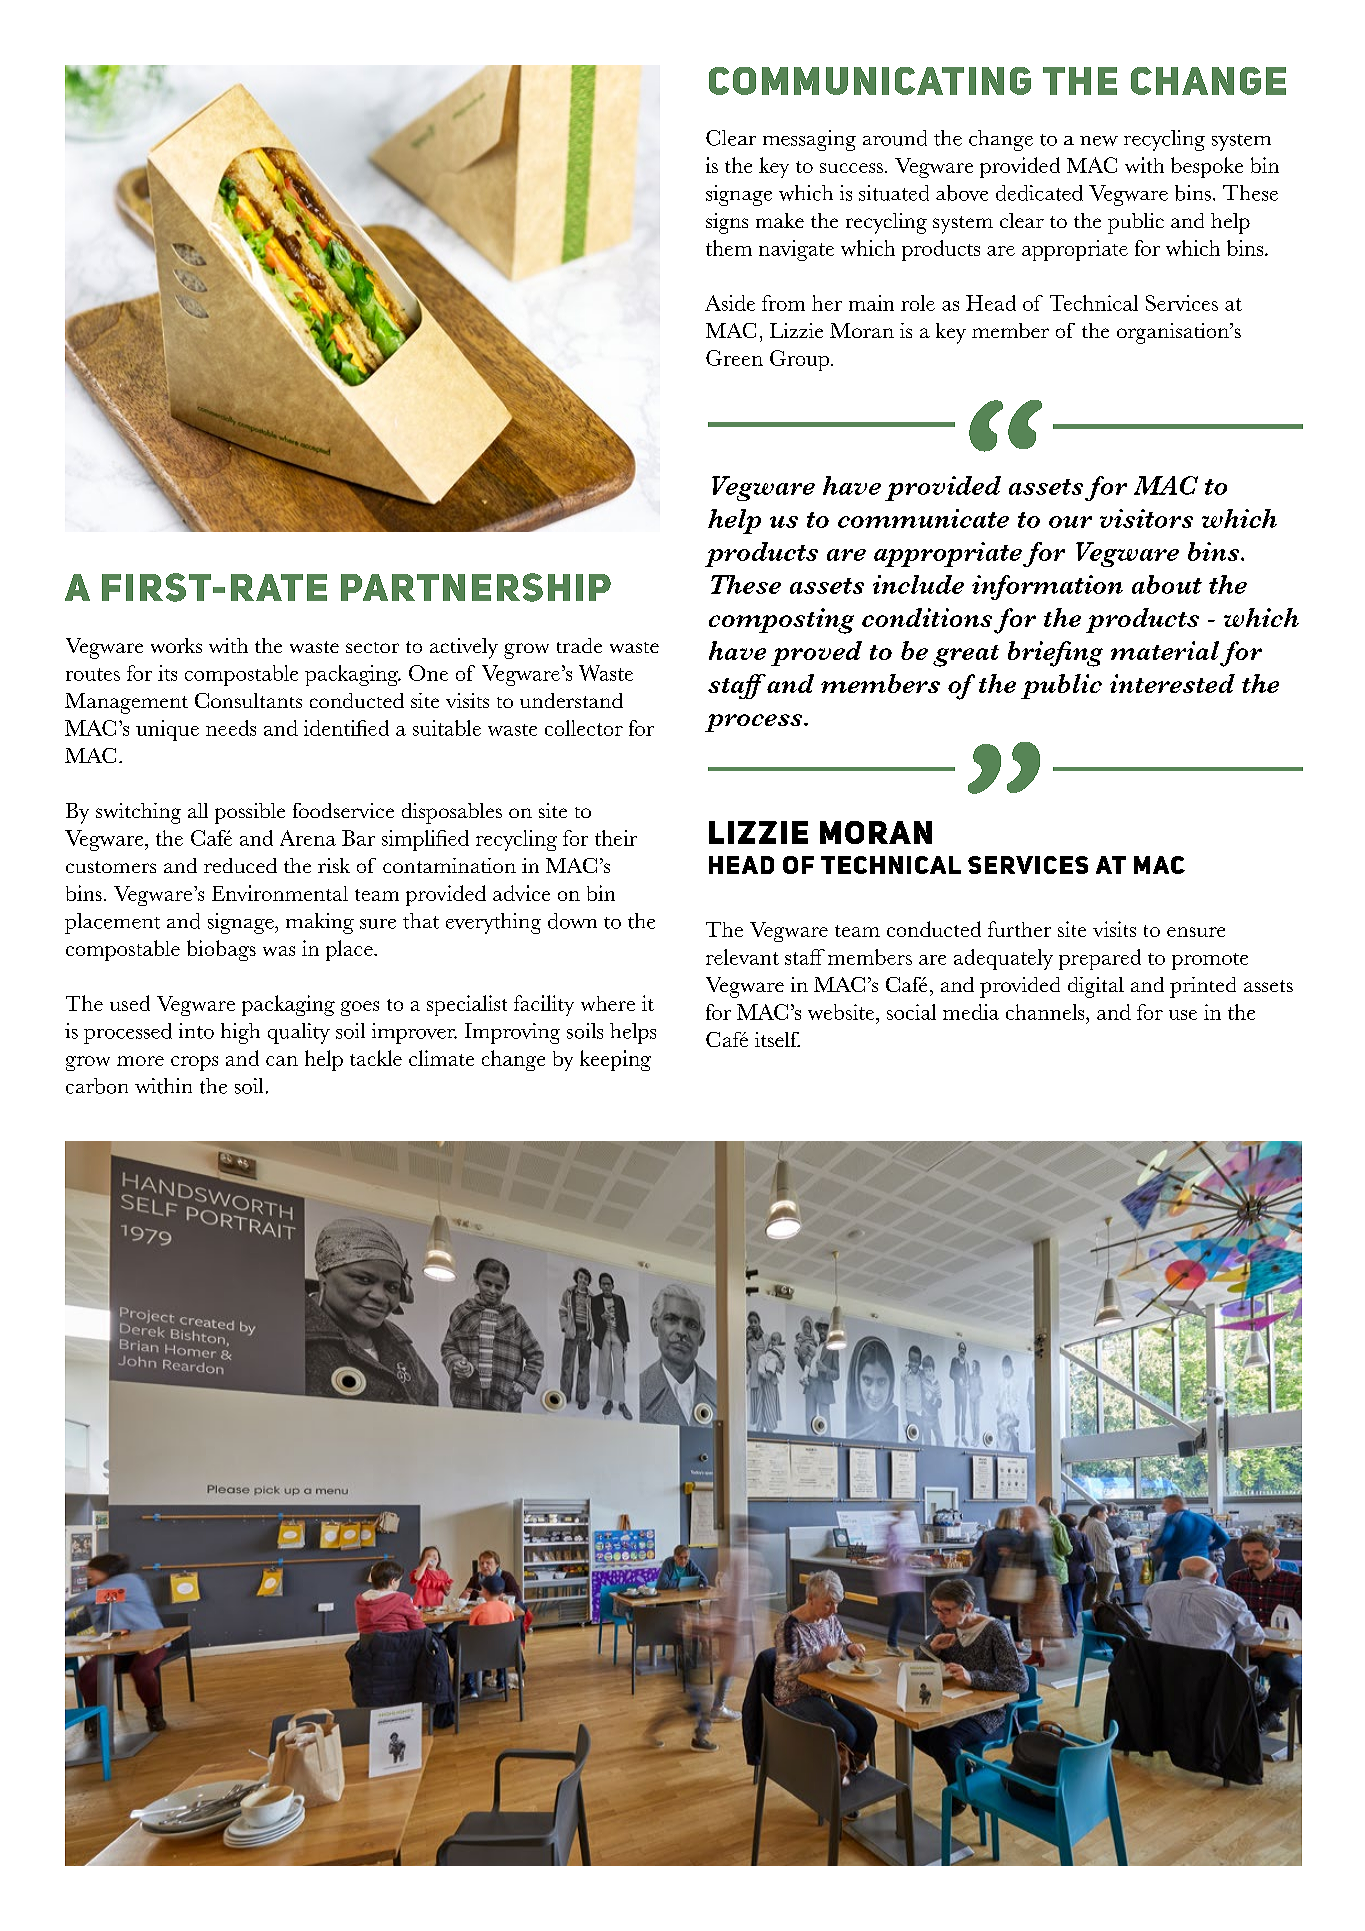  What do you see at coordinates (727, 223) in the page?
I see `signs` at bounding box center [727, 223].
